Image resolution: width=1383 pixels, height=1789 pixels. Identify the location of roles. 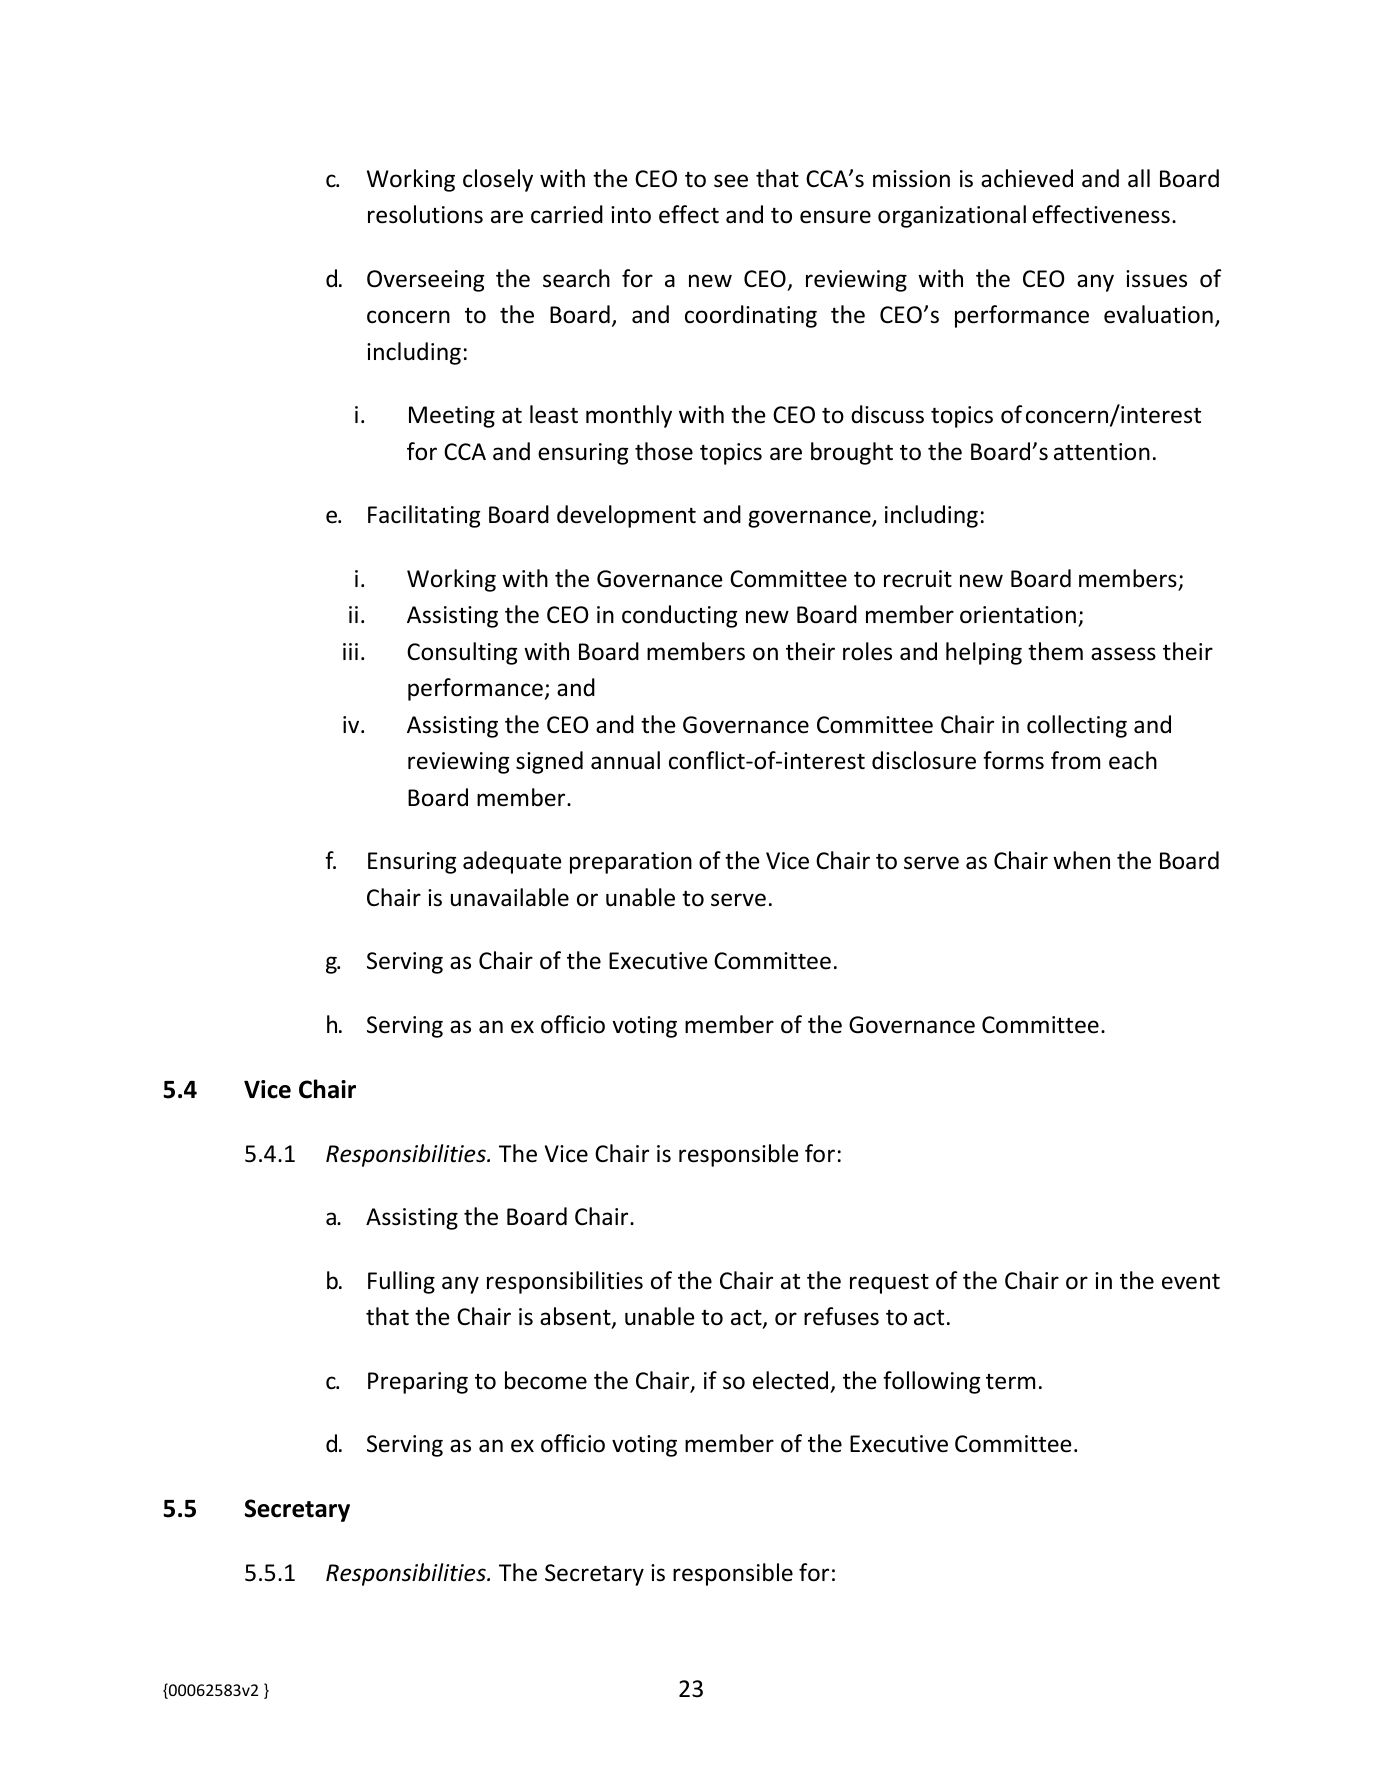
(867, 651).
